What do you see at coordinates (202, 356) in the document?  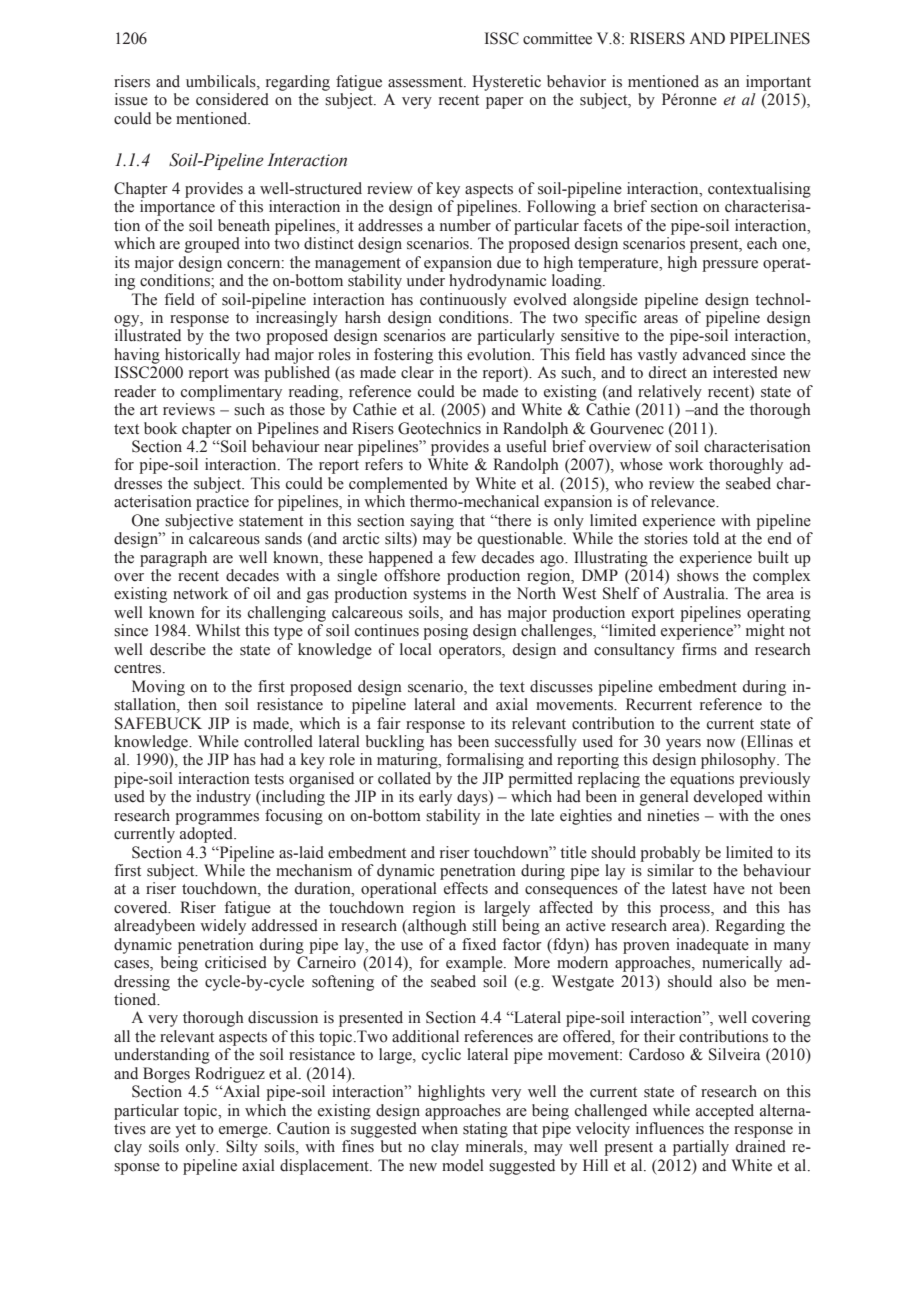 I see `historically` at bounding box center [202, 356].
